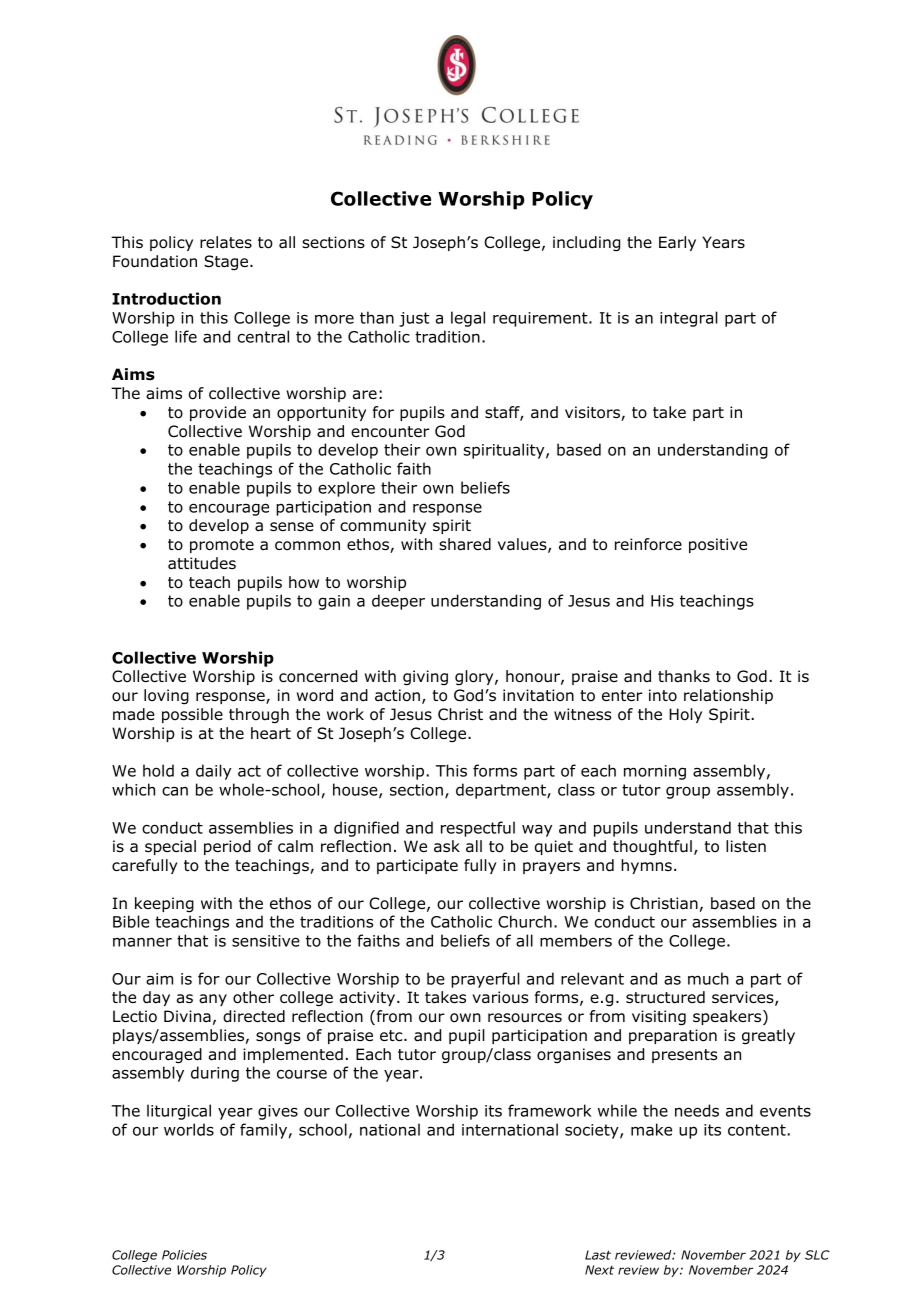 Image resolution: width=924 pixels, height=1308 pixels. Describe the element at coordinates (685, 715) in the screenshot. I see `Holy` at that location.
